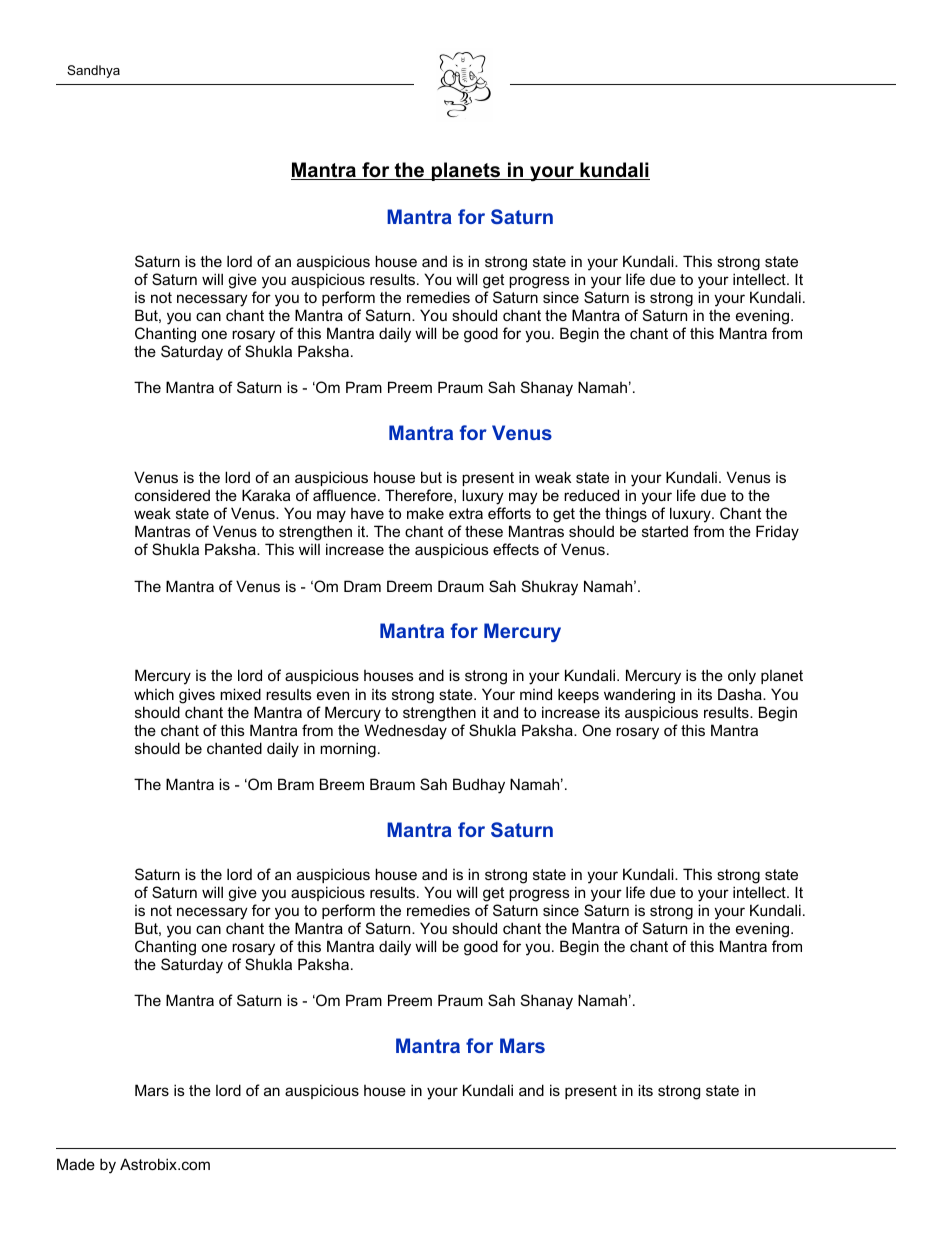 This page has width=952, height=1233. Describe the element at coordinates (639, 696) in the page. I see `wandering` at that location.
